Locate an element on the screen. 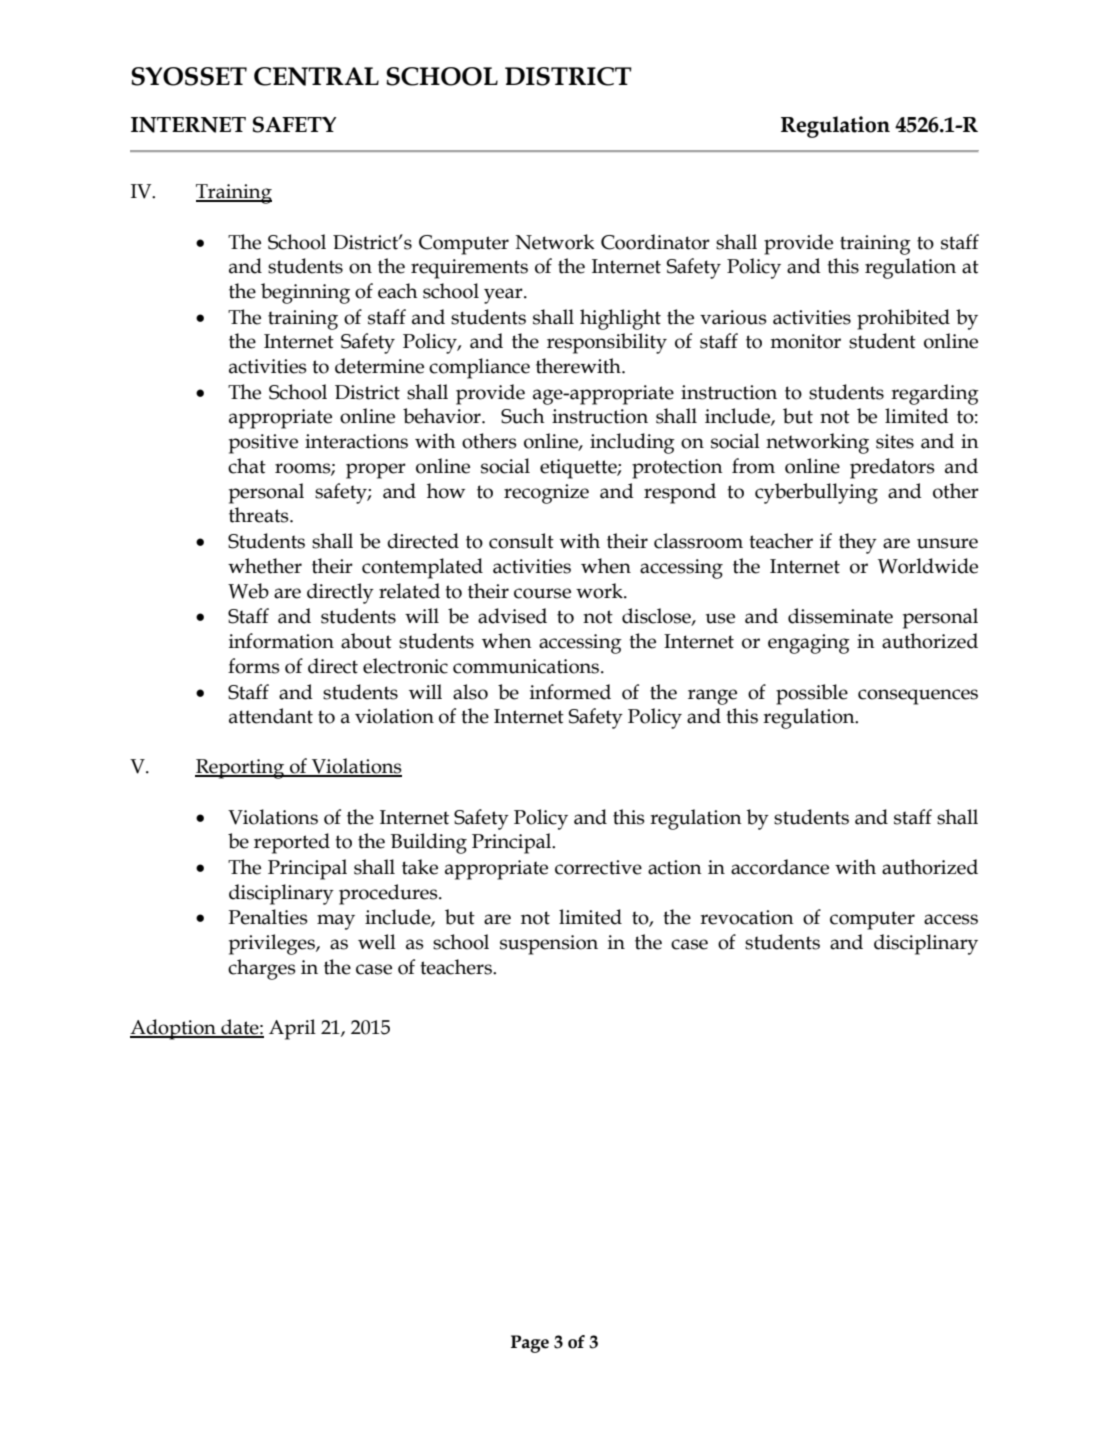  possible is located at coordinates (812, 694).
